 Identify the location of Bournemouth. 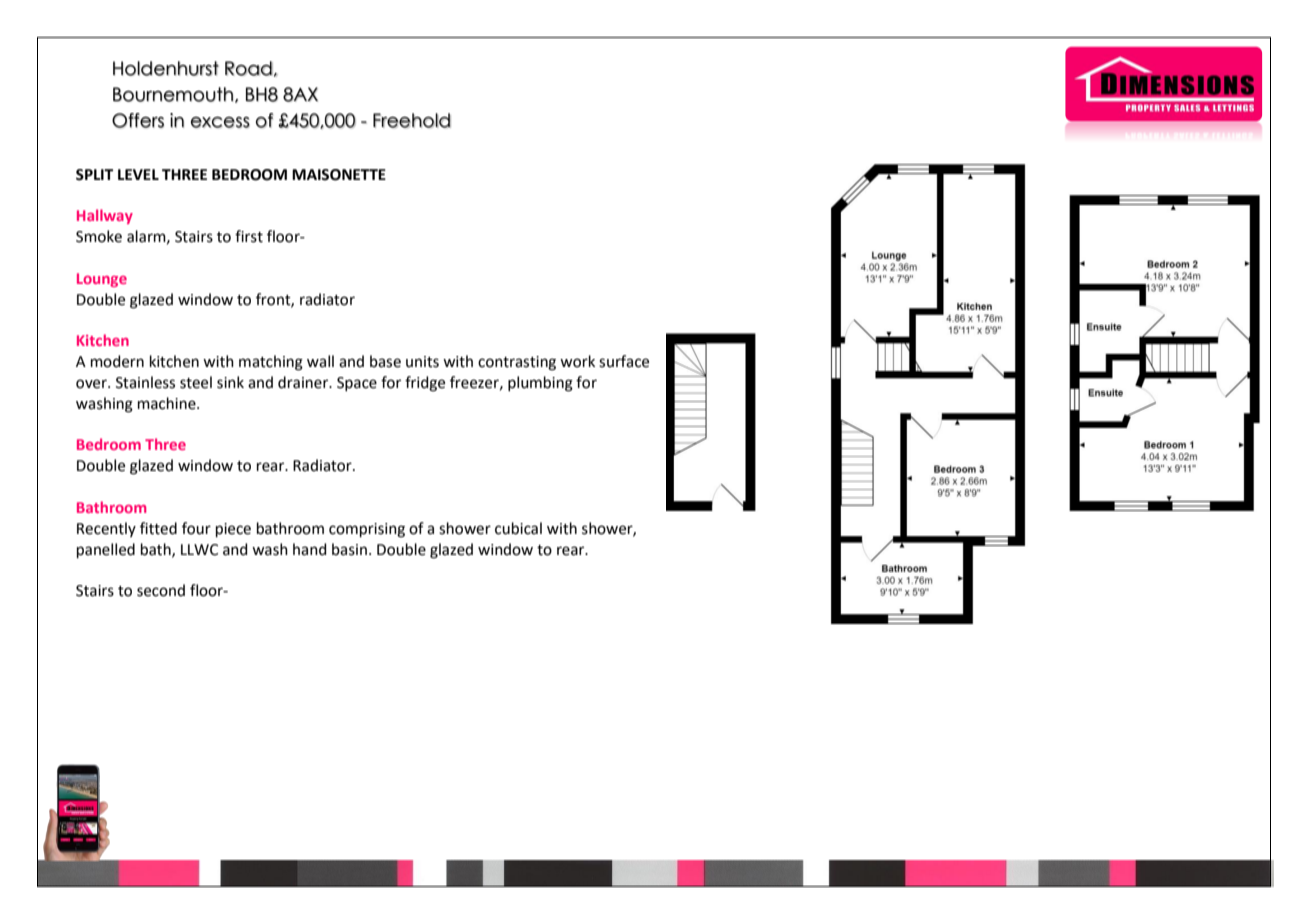
(173, 94).
